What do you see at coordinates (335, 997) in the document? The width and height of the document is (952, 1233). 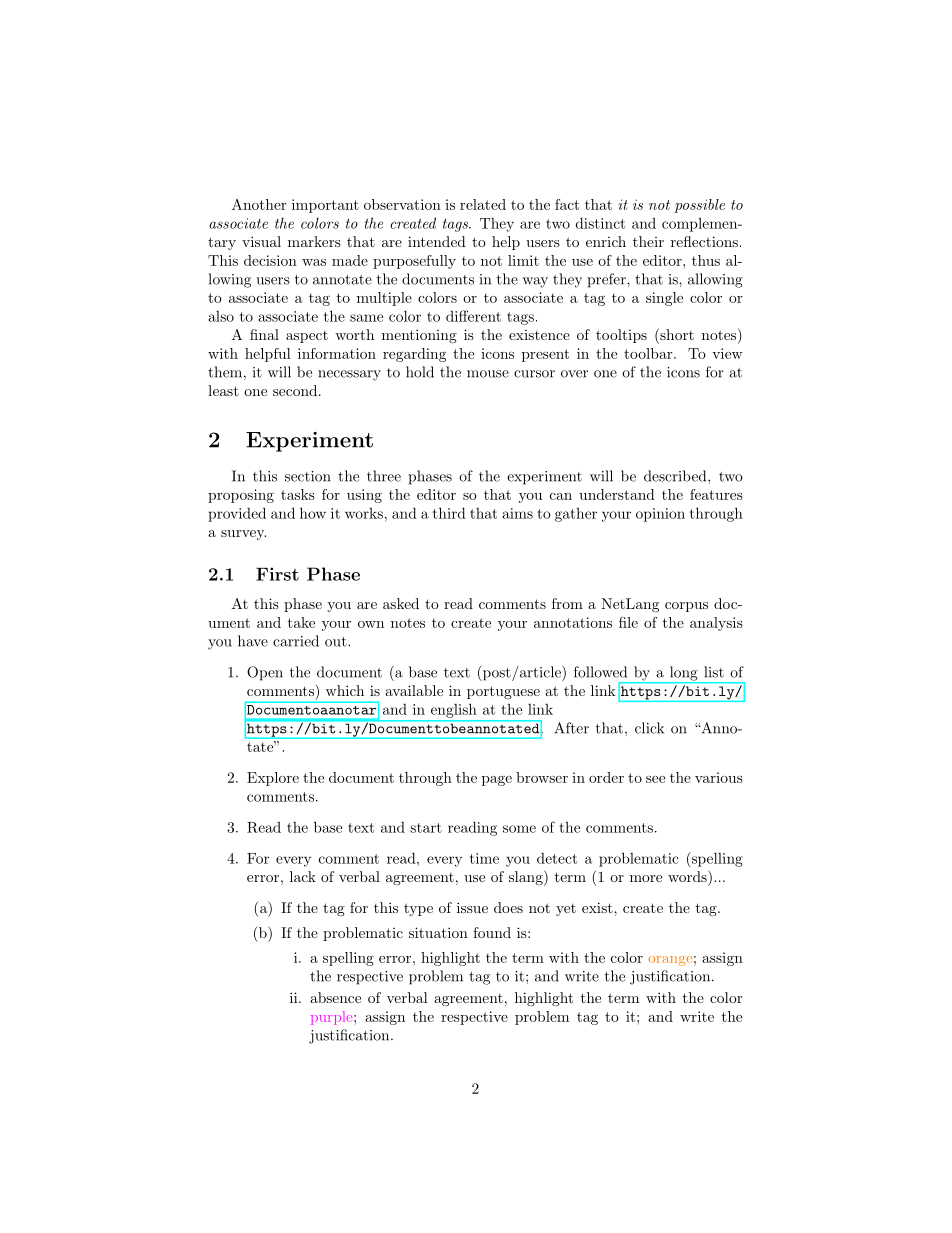 I see `absence` at bounding box center [335, 997].
